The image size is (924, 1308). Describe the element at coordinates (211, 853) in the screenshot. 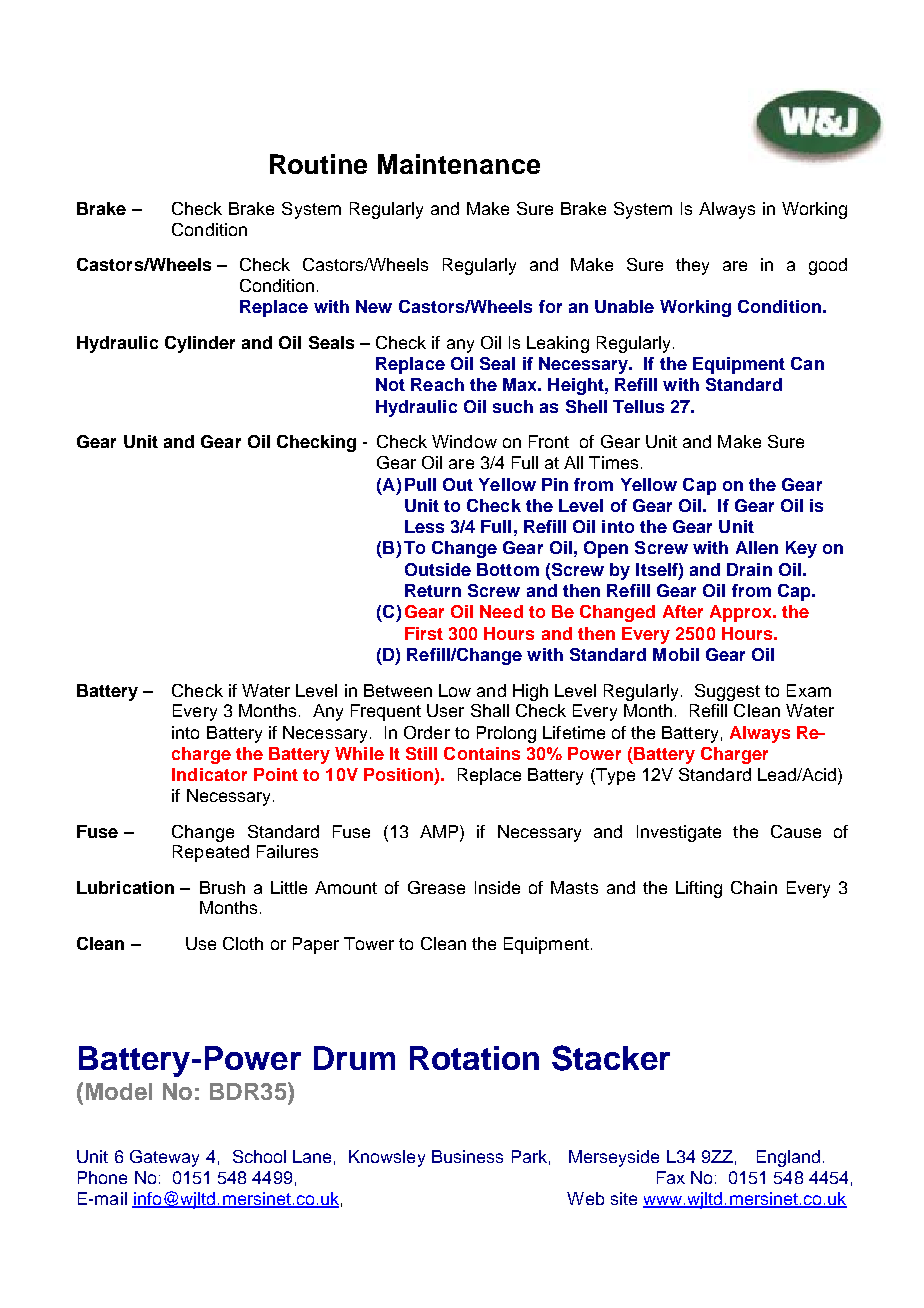

I see `Repeated` at that location.
